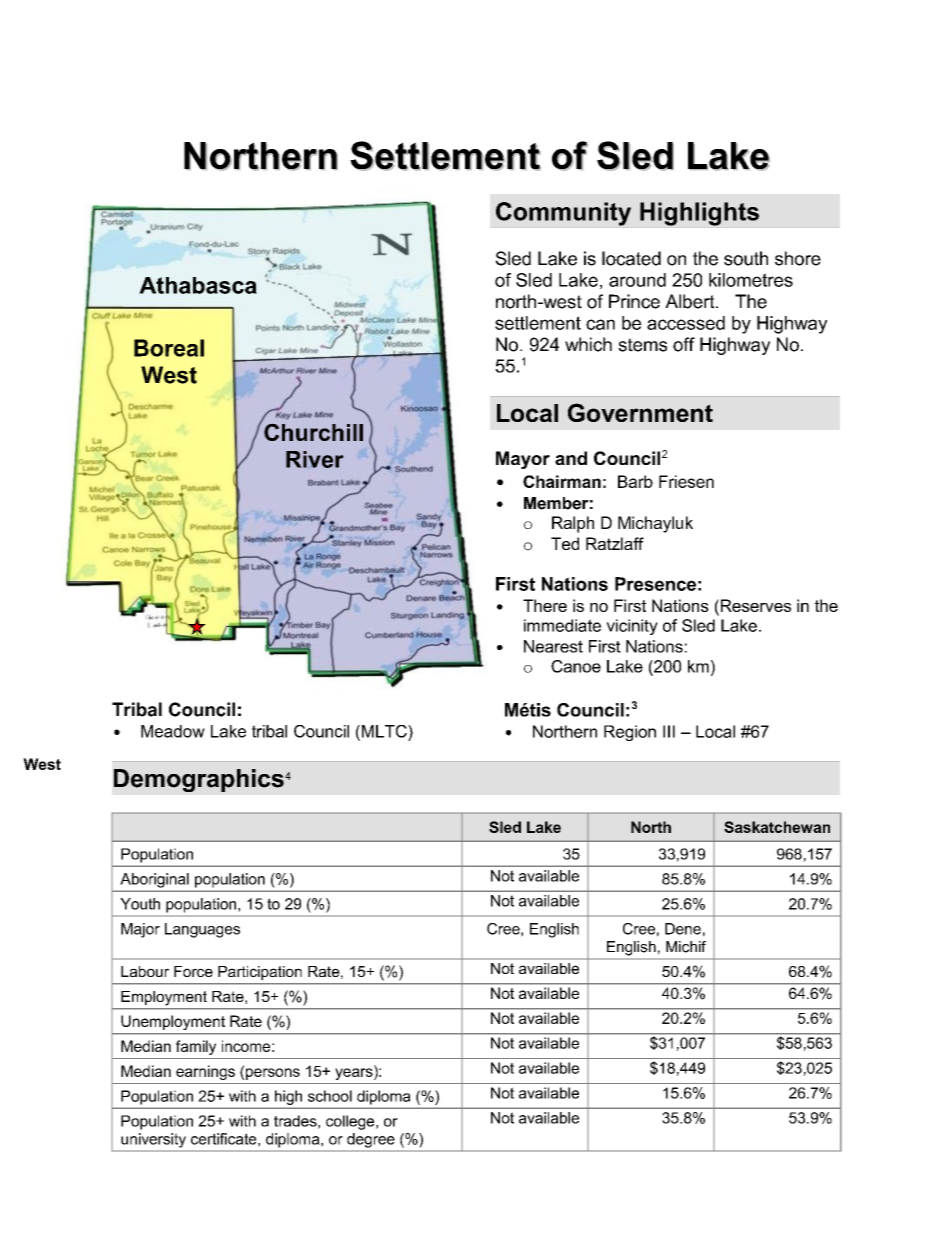  I want to click on Mayor, so click(523, 460).
